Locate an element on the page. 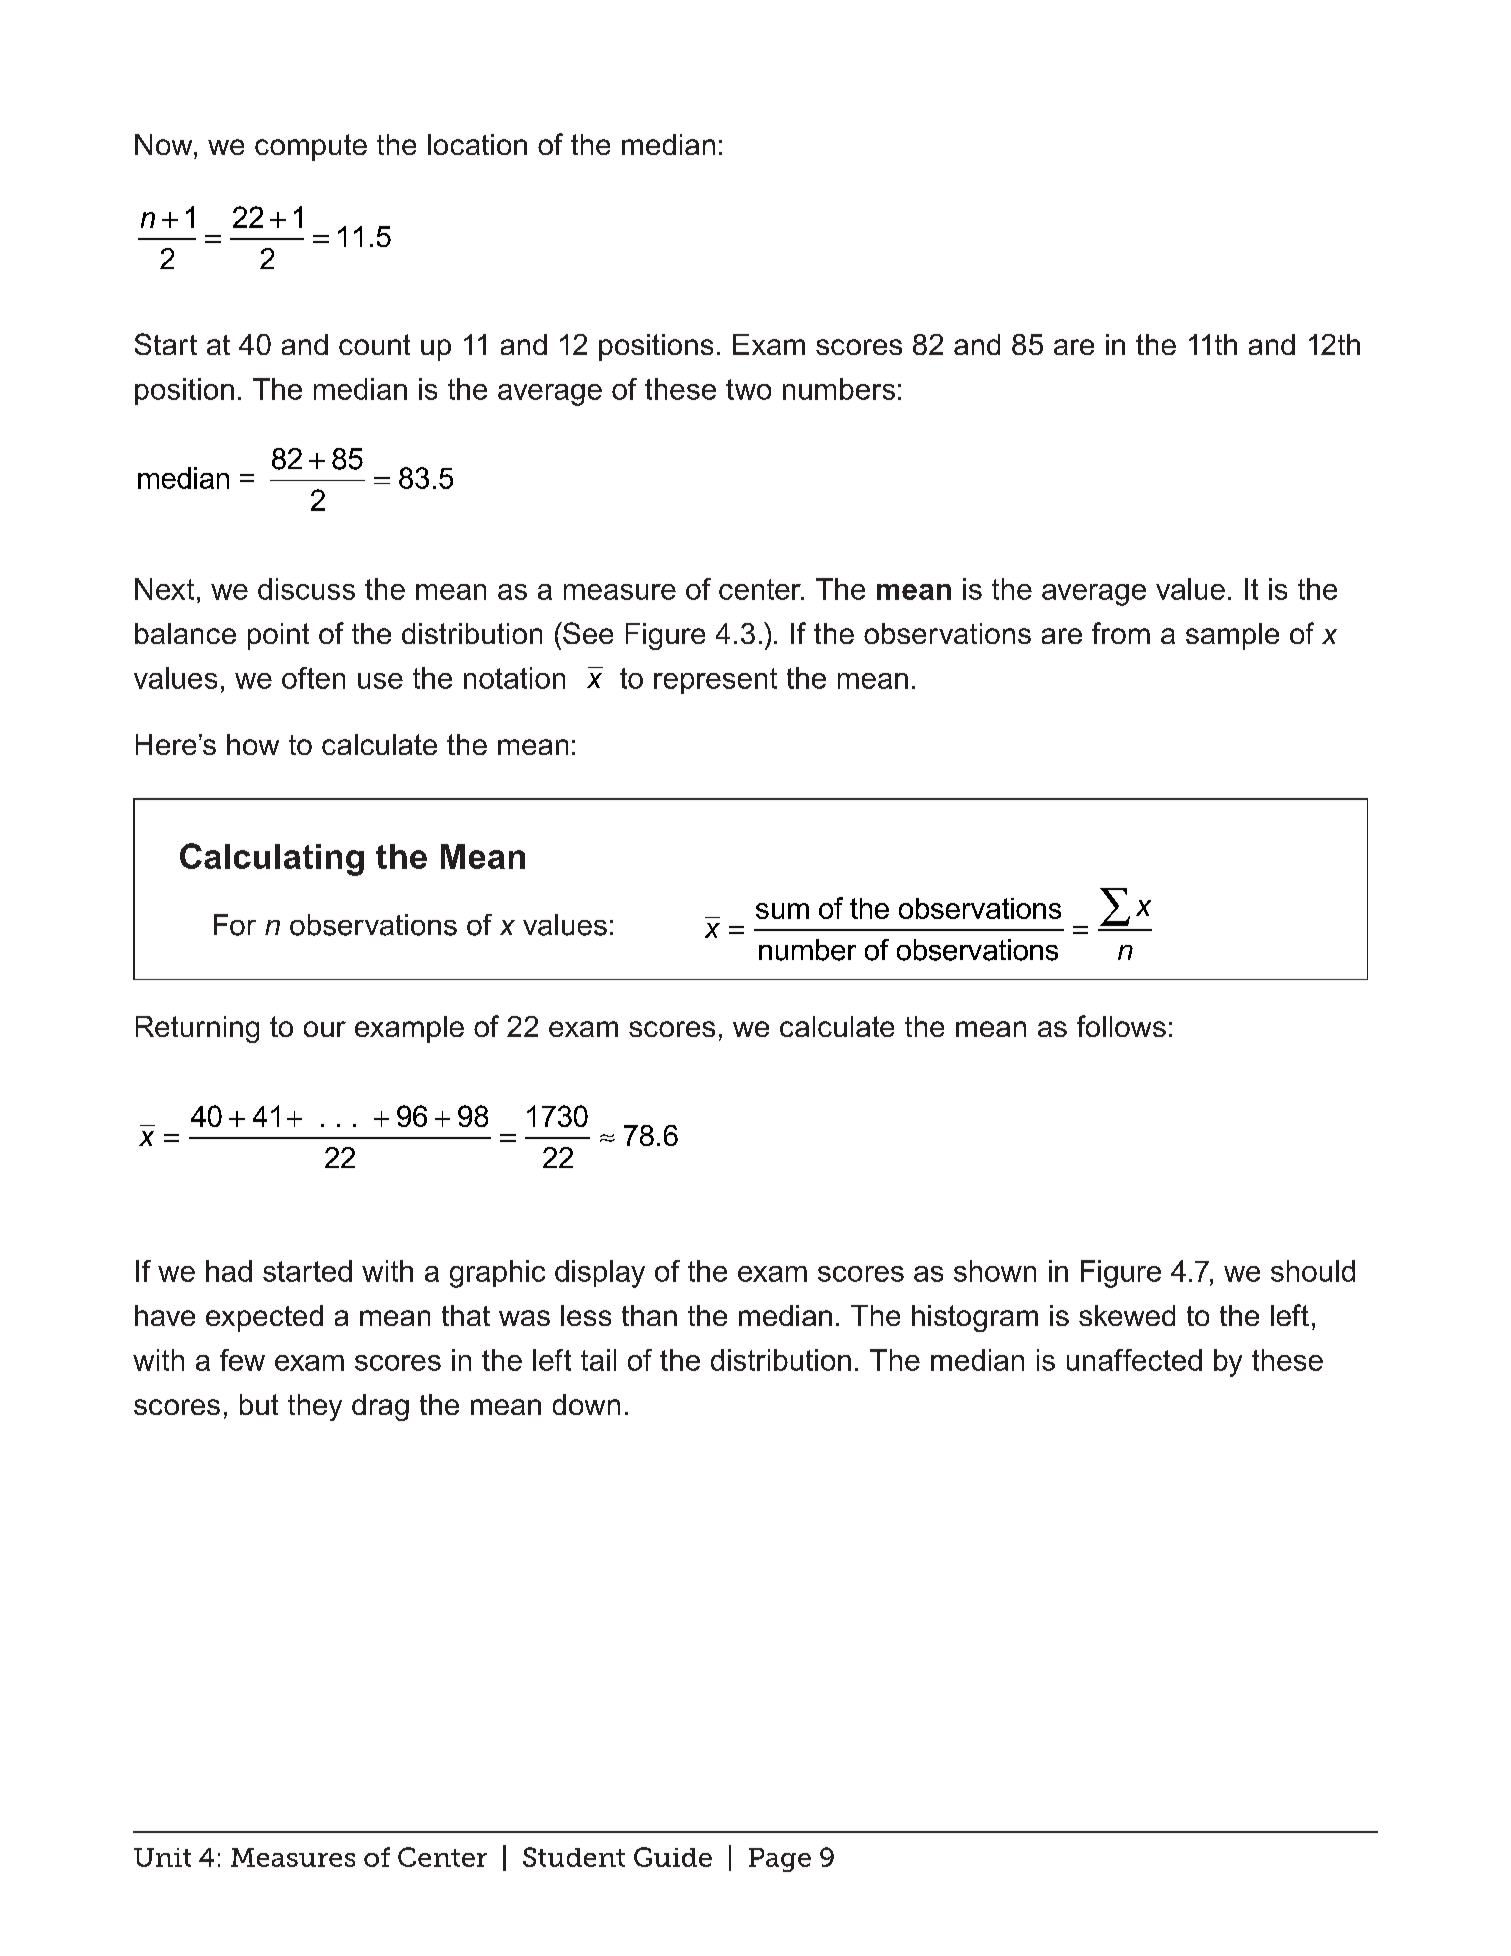 The height and width of the page is (1956, 1511). Unit is located at coordinates (162, 1857).
